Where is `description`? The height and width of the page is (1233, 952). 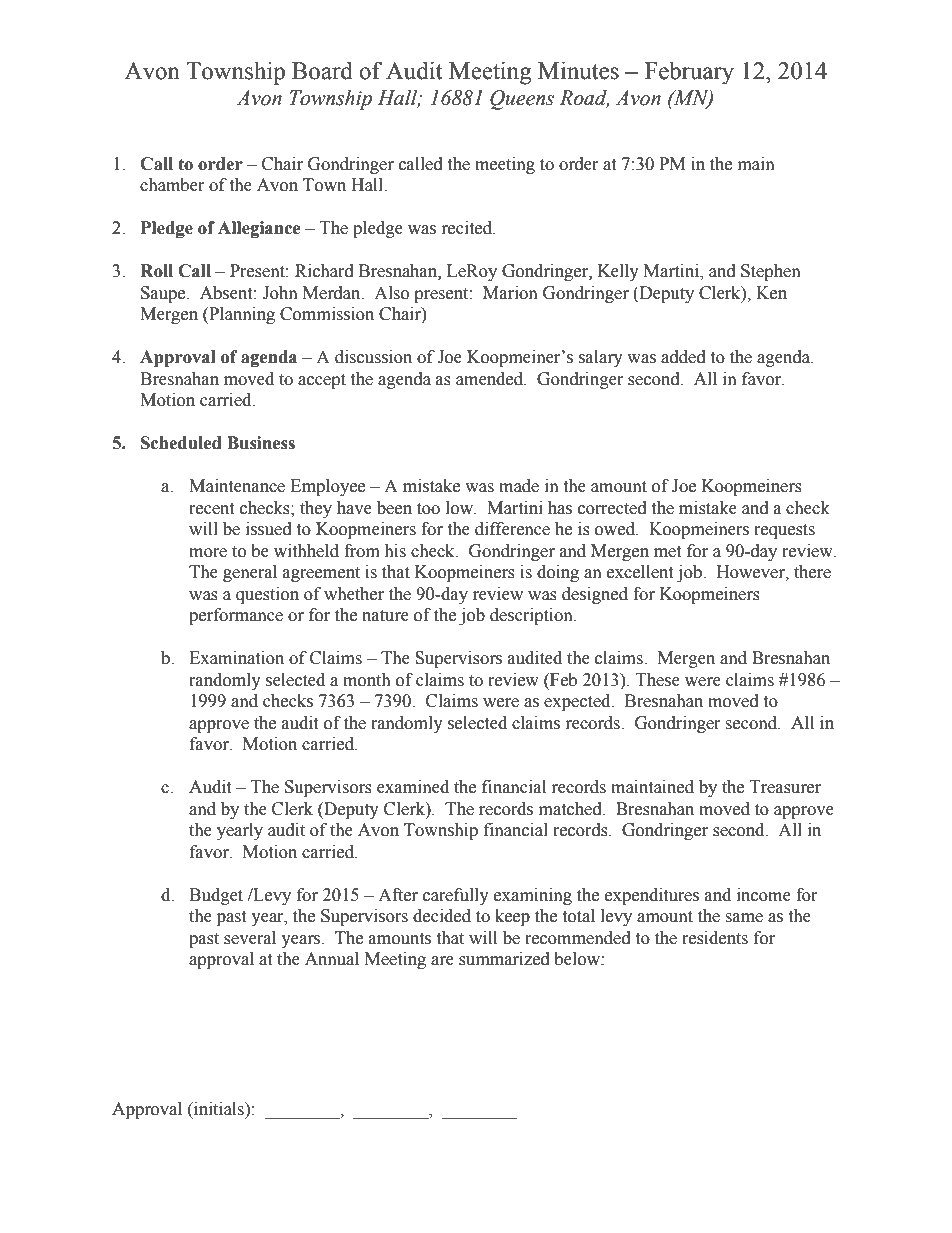 description is located at coordinates (532, 616).
